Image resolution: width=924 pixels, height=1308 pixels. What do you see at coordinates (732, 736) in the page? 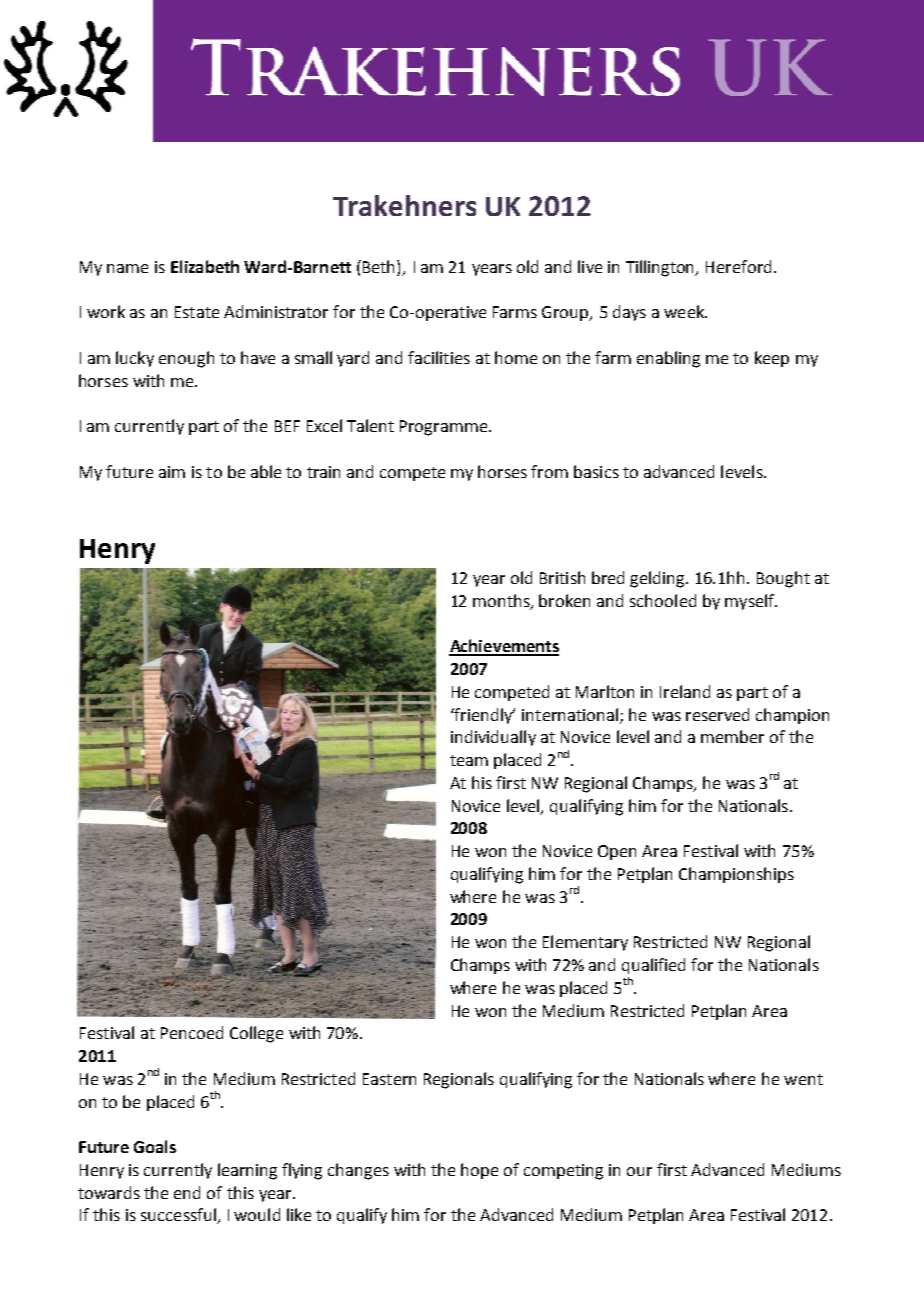
I see `member` at bounding box center [732, 736].
